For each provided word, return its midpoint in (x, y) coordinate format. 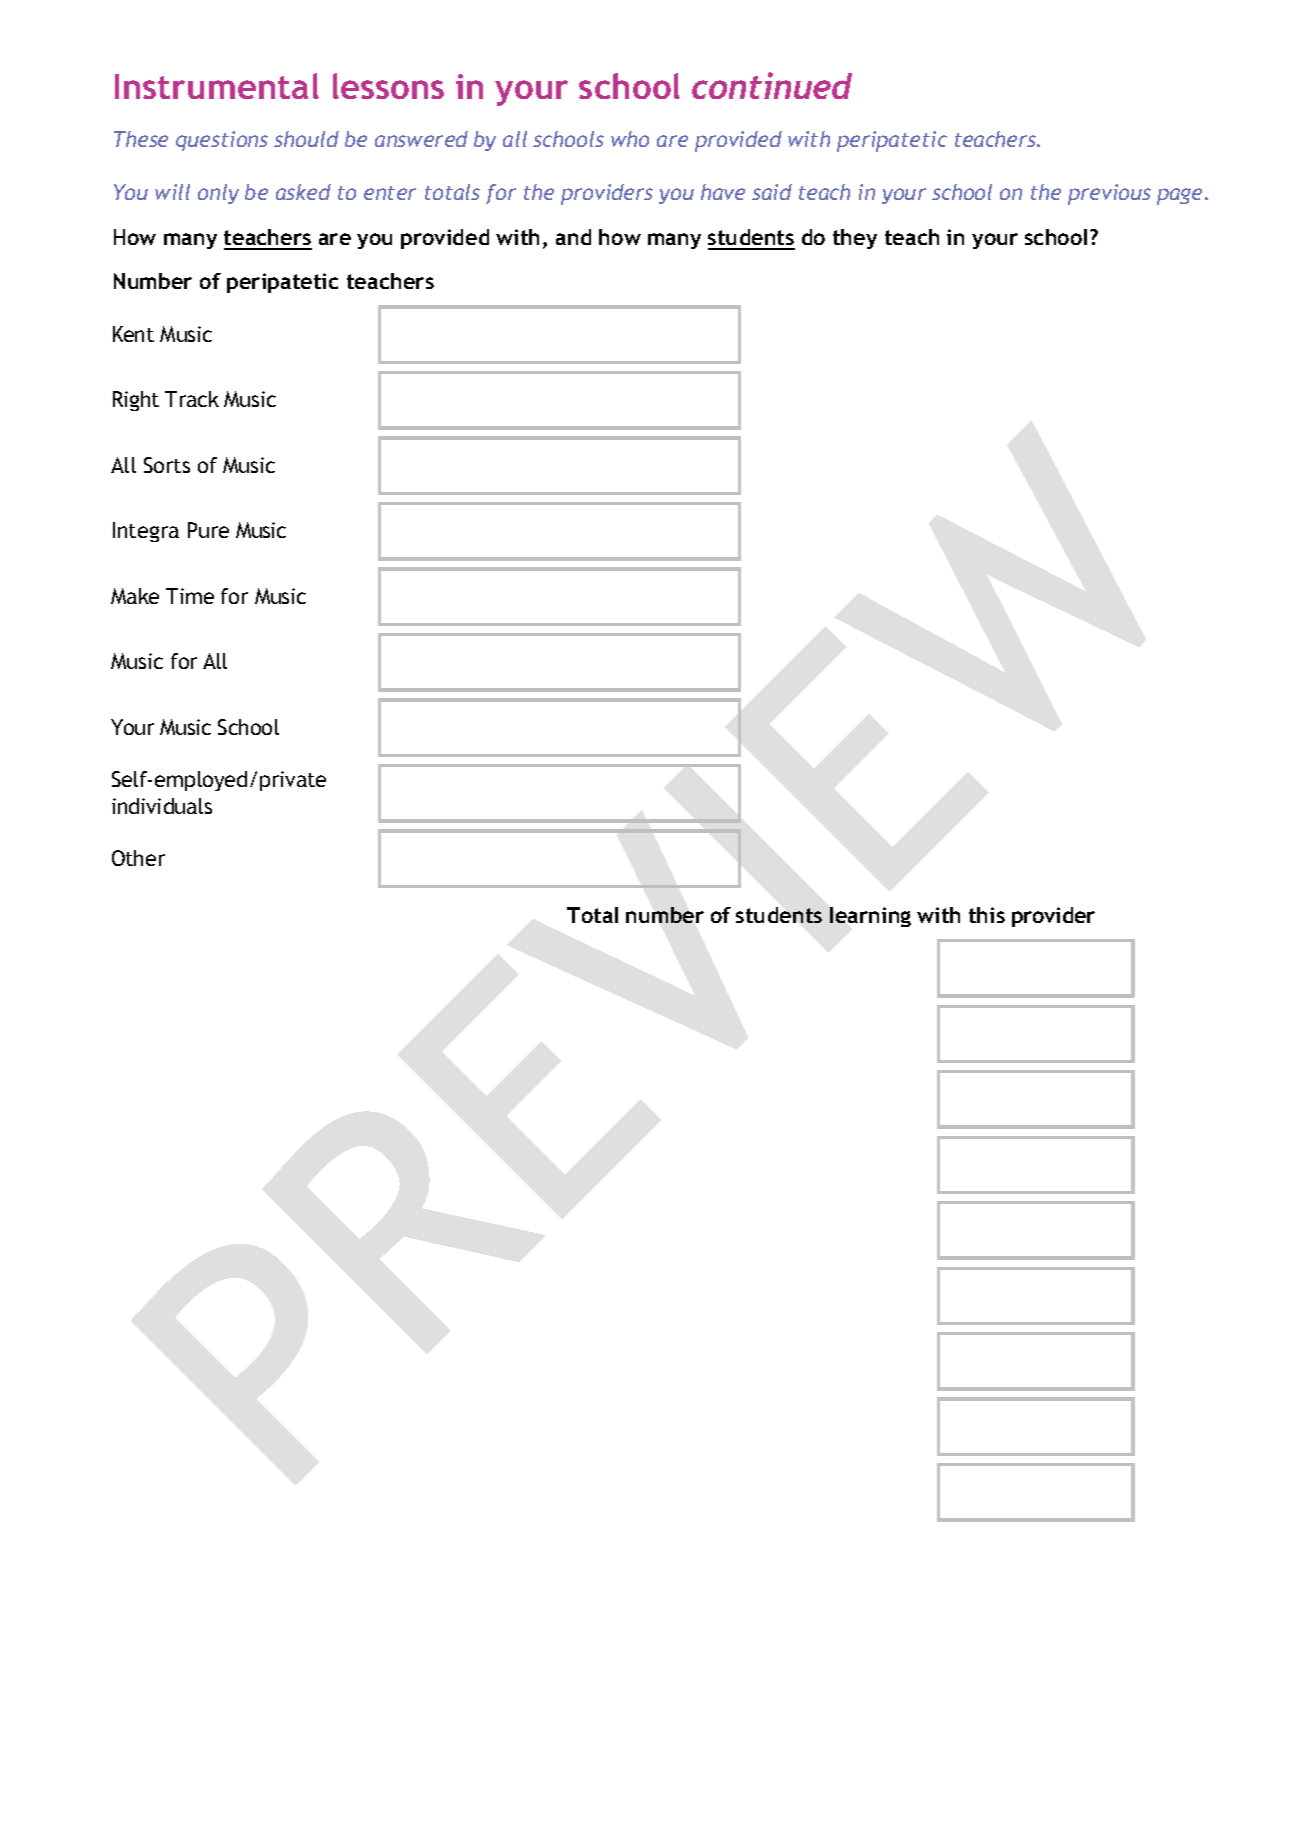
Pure (208, 530)
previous (1109, 194)
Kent (133, 334)
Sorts (167, 465)
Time (190, 596)
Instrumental (217, 86)
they (855, 239)
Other (138, 858)
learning (870, 917)
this (987, 915)
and (573, 237)
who (630, 139)
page (1179, 196)
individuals (162, 806)
